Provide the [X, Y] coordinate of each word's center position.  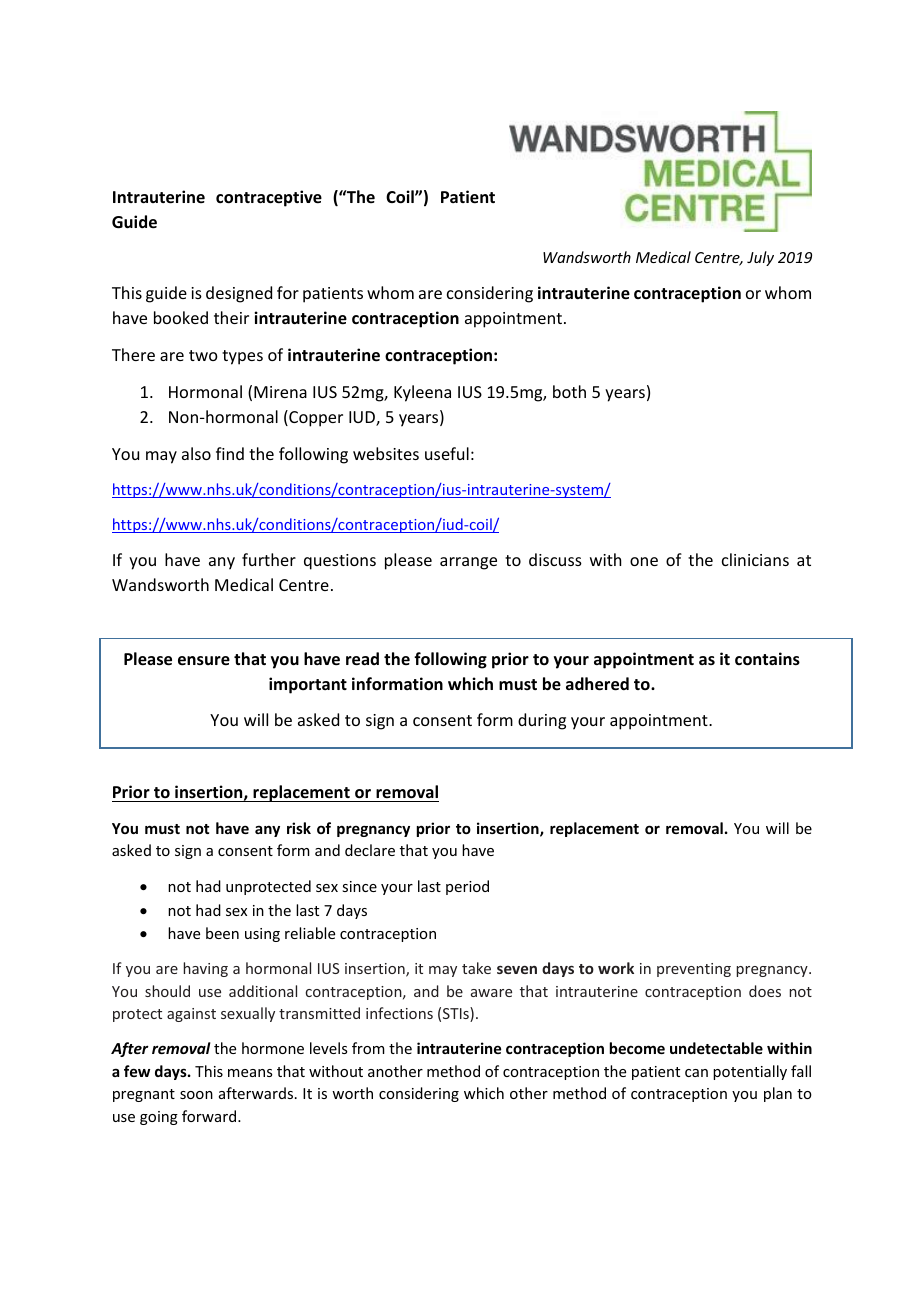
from [368, 1048]
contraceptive [269, 198]
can [696, 1073]
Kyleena [422, 393]
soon [196, 1095]
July [760, 258]
